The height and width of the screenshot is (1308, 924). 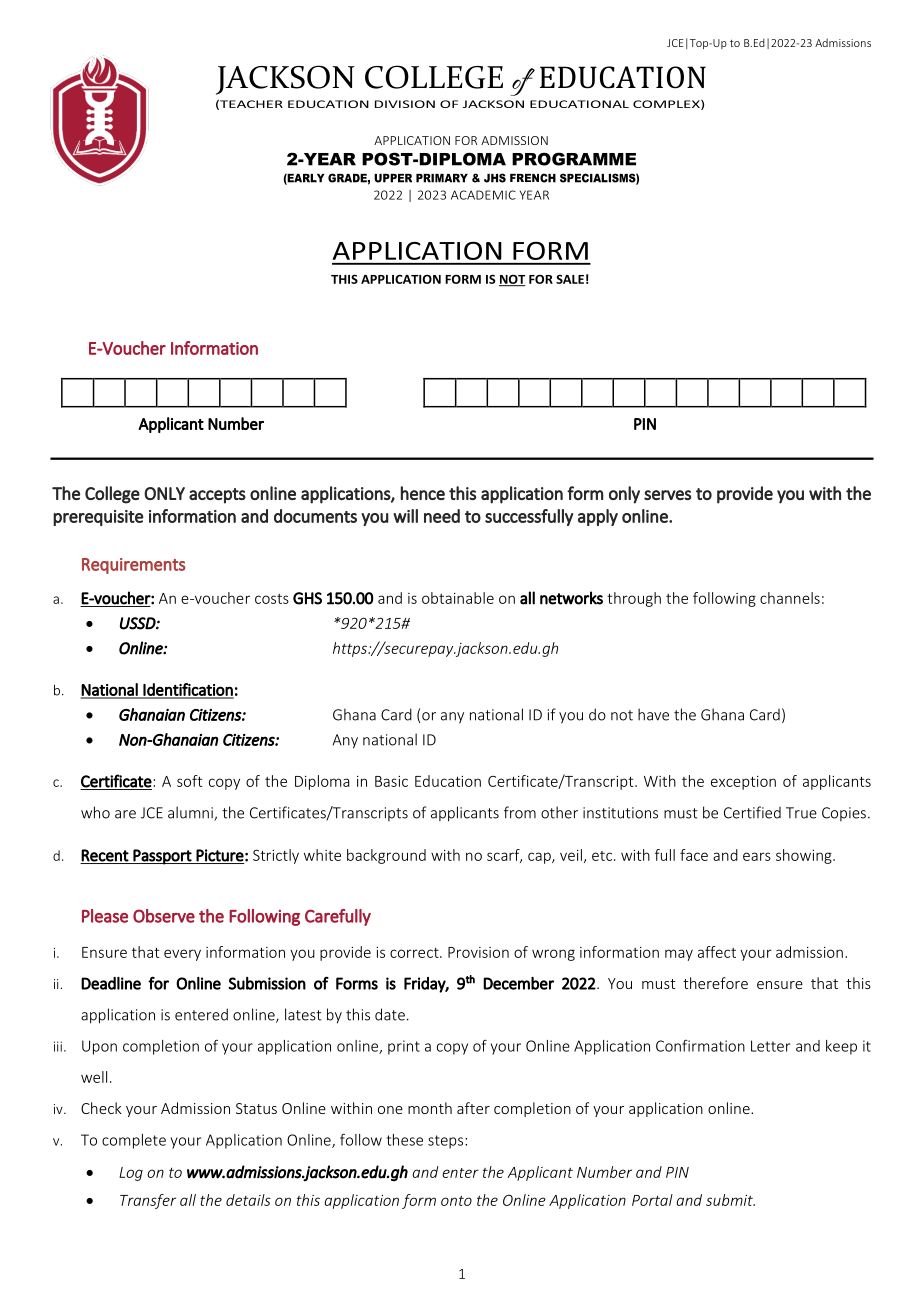 I want to click on obtainable, so click(x=458, y=598).
